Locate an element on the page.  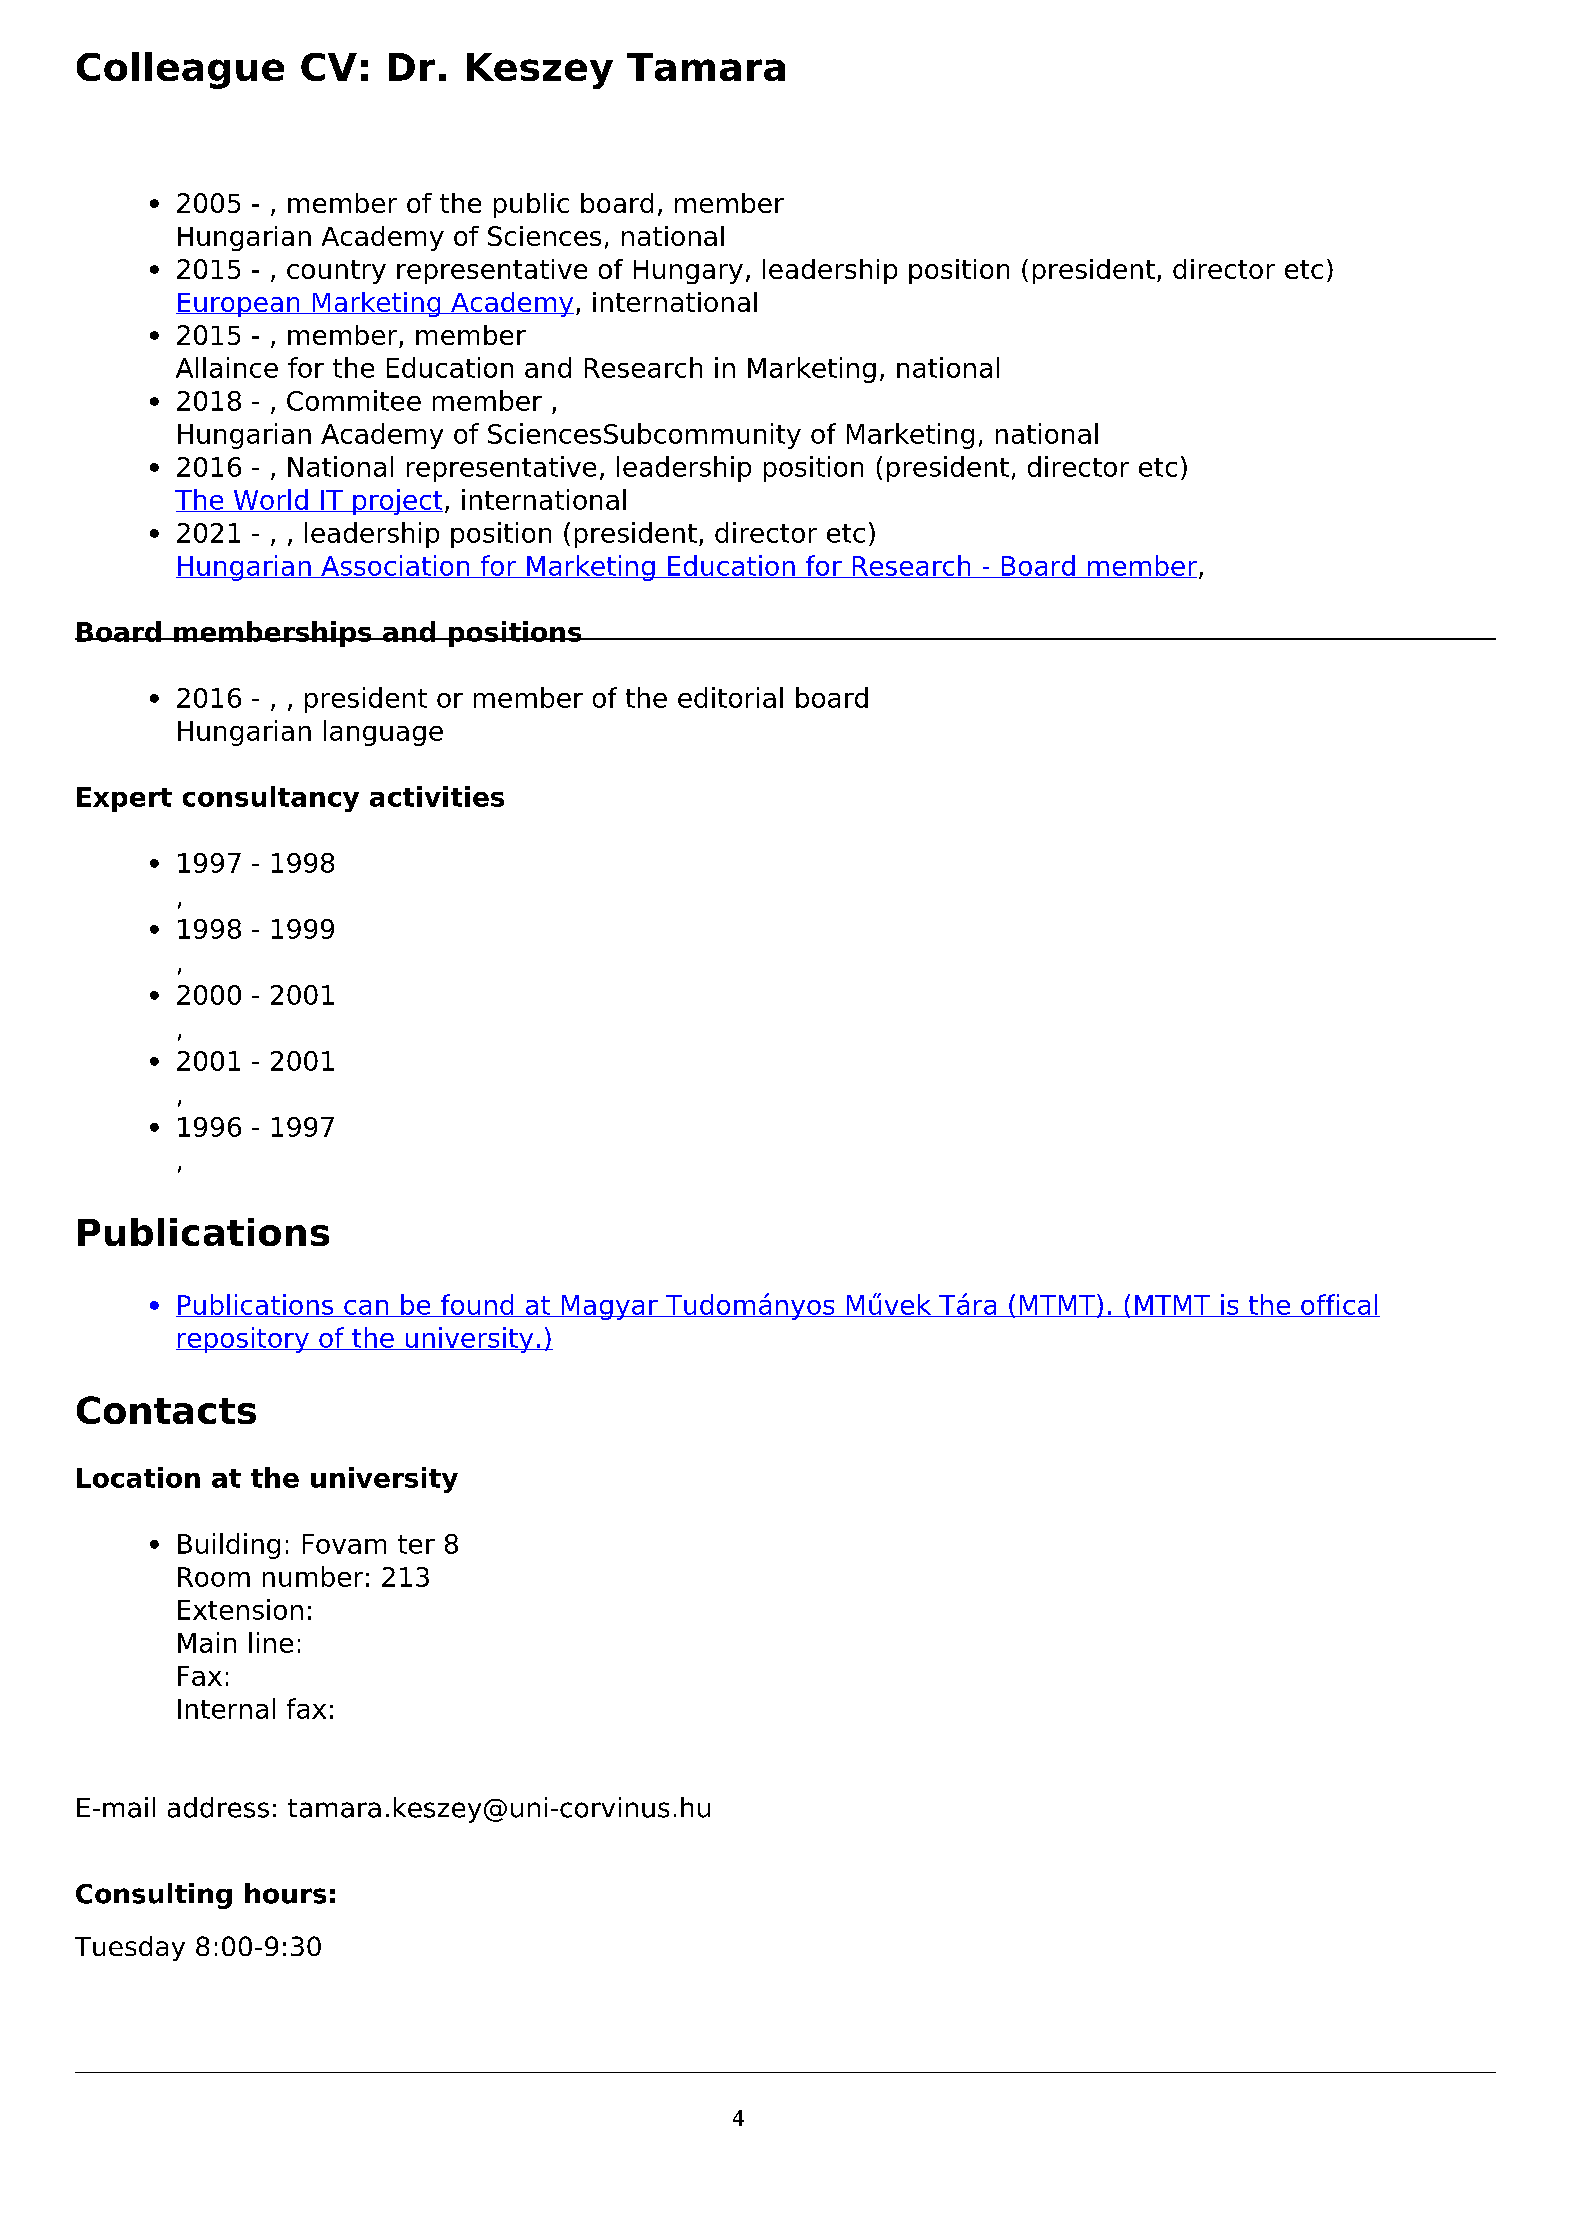
Association is located at coordinates (395, 566).
